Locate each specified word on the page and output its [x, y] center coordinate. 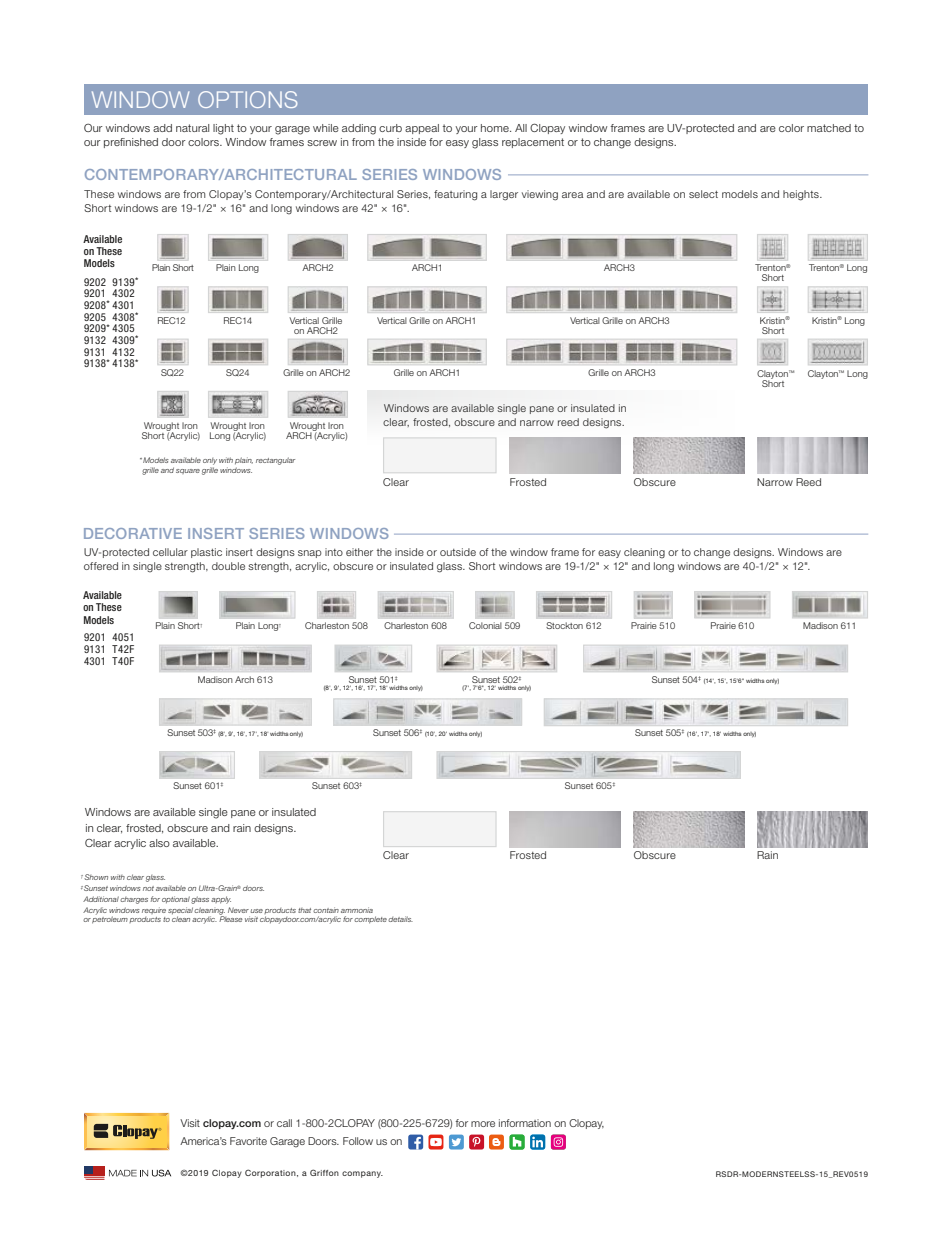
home [496, 128]
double [228, 566]
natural [192, 128]
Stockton [564, 625]
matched [829, 128]
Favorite [248, 1141]
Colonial [485, 625]
